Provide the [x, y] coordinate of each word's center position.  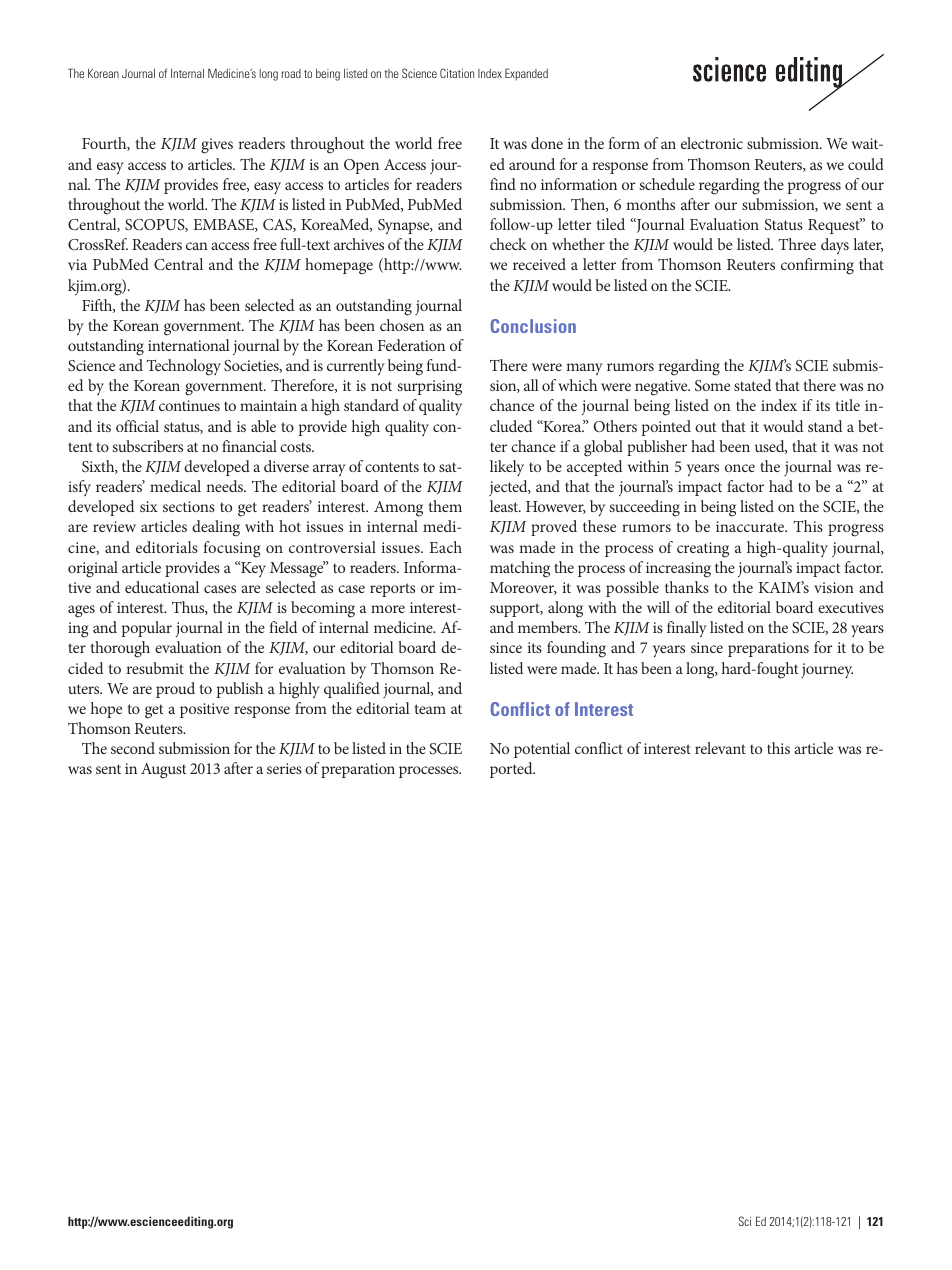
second [133, 748]
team [430, 709]
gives [217, 146]
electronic [712, 143]
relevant [720, 748]
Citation [457, 73]
